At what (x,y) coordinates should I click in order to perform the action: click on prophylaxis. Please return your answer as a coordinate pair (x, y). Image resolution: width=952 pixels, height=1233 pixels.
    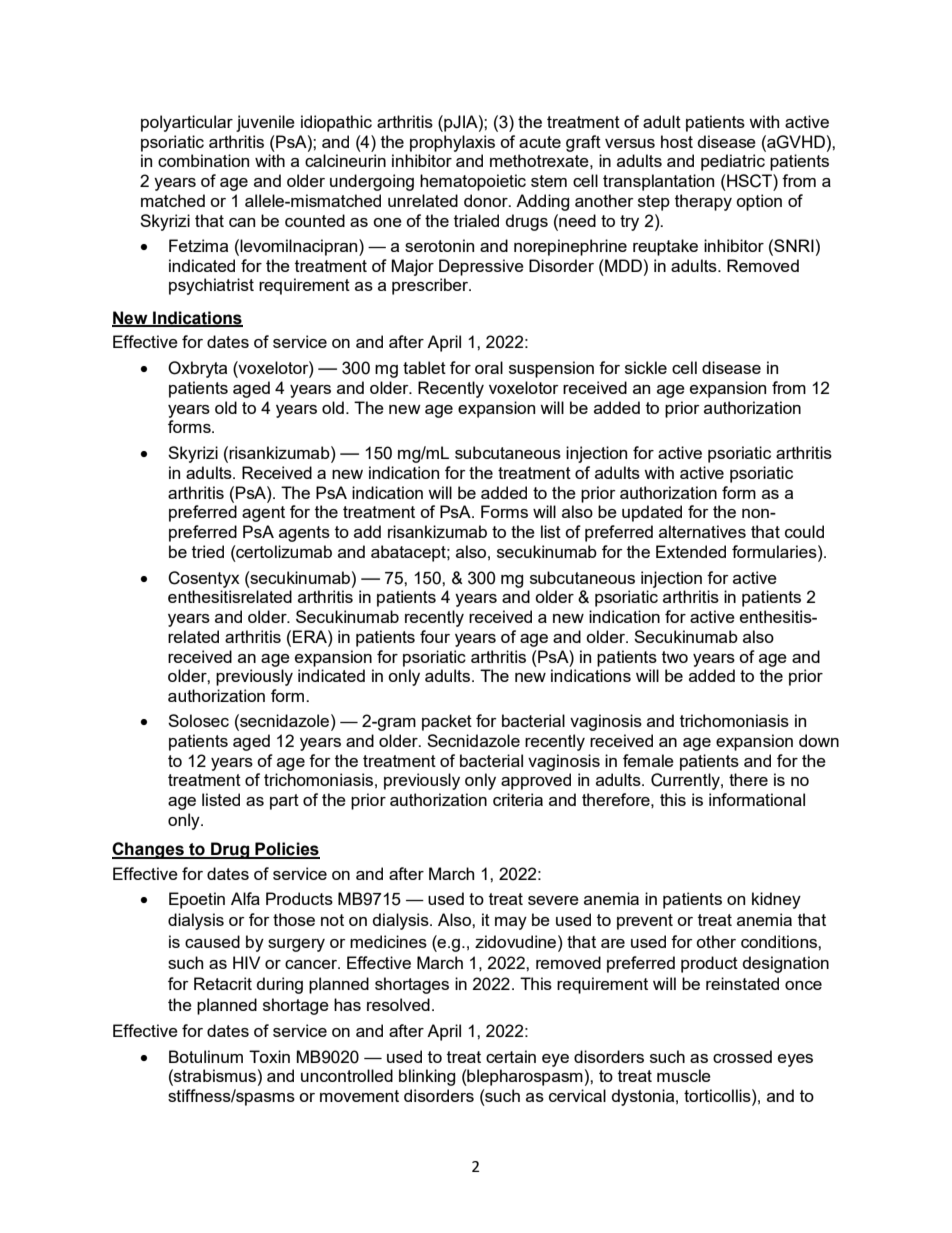
    Looking at the image, I should click on (452, 143).
